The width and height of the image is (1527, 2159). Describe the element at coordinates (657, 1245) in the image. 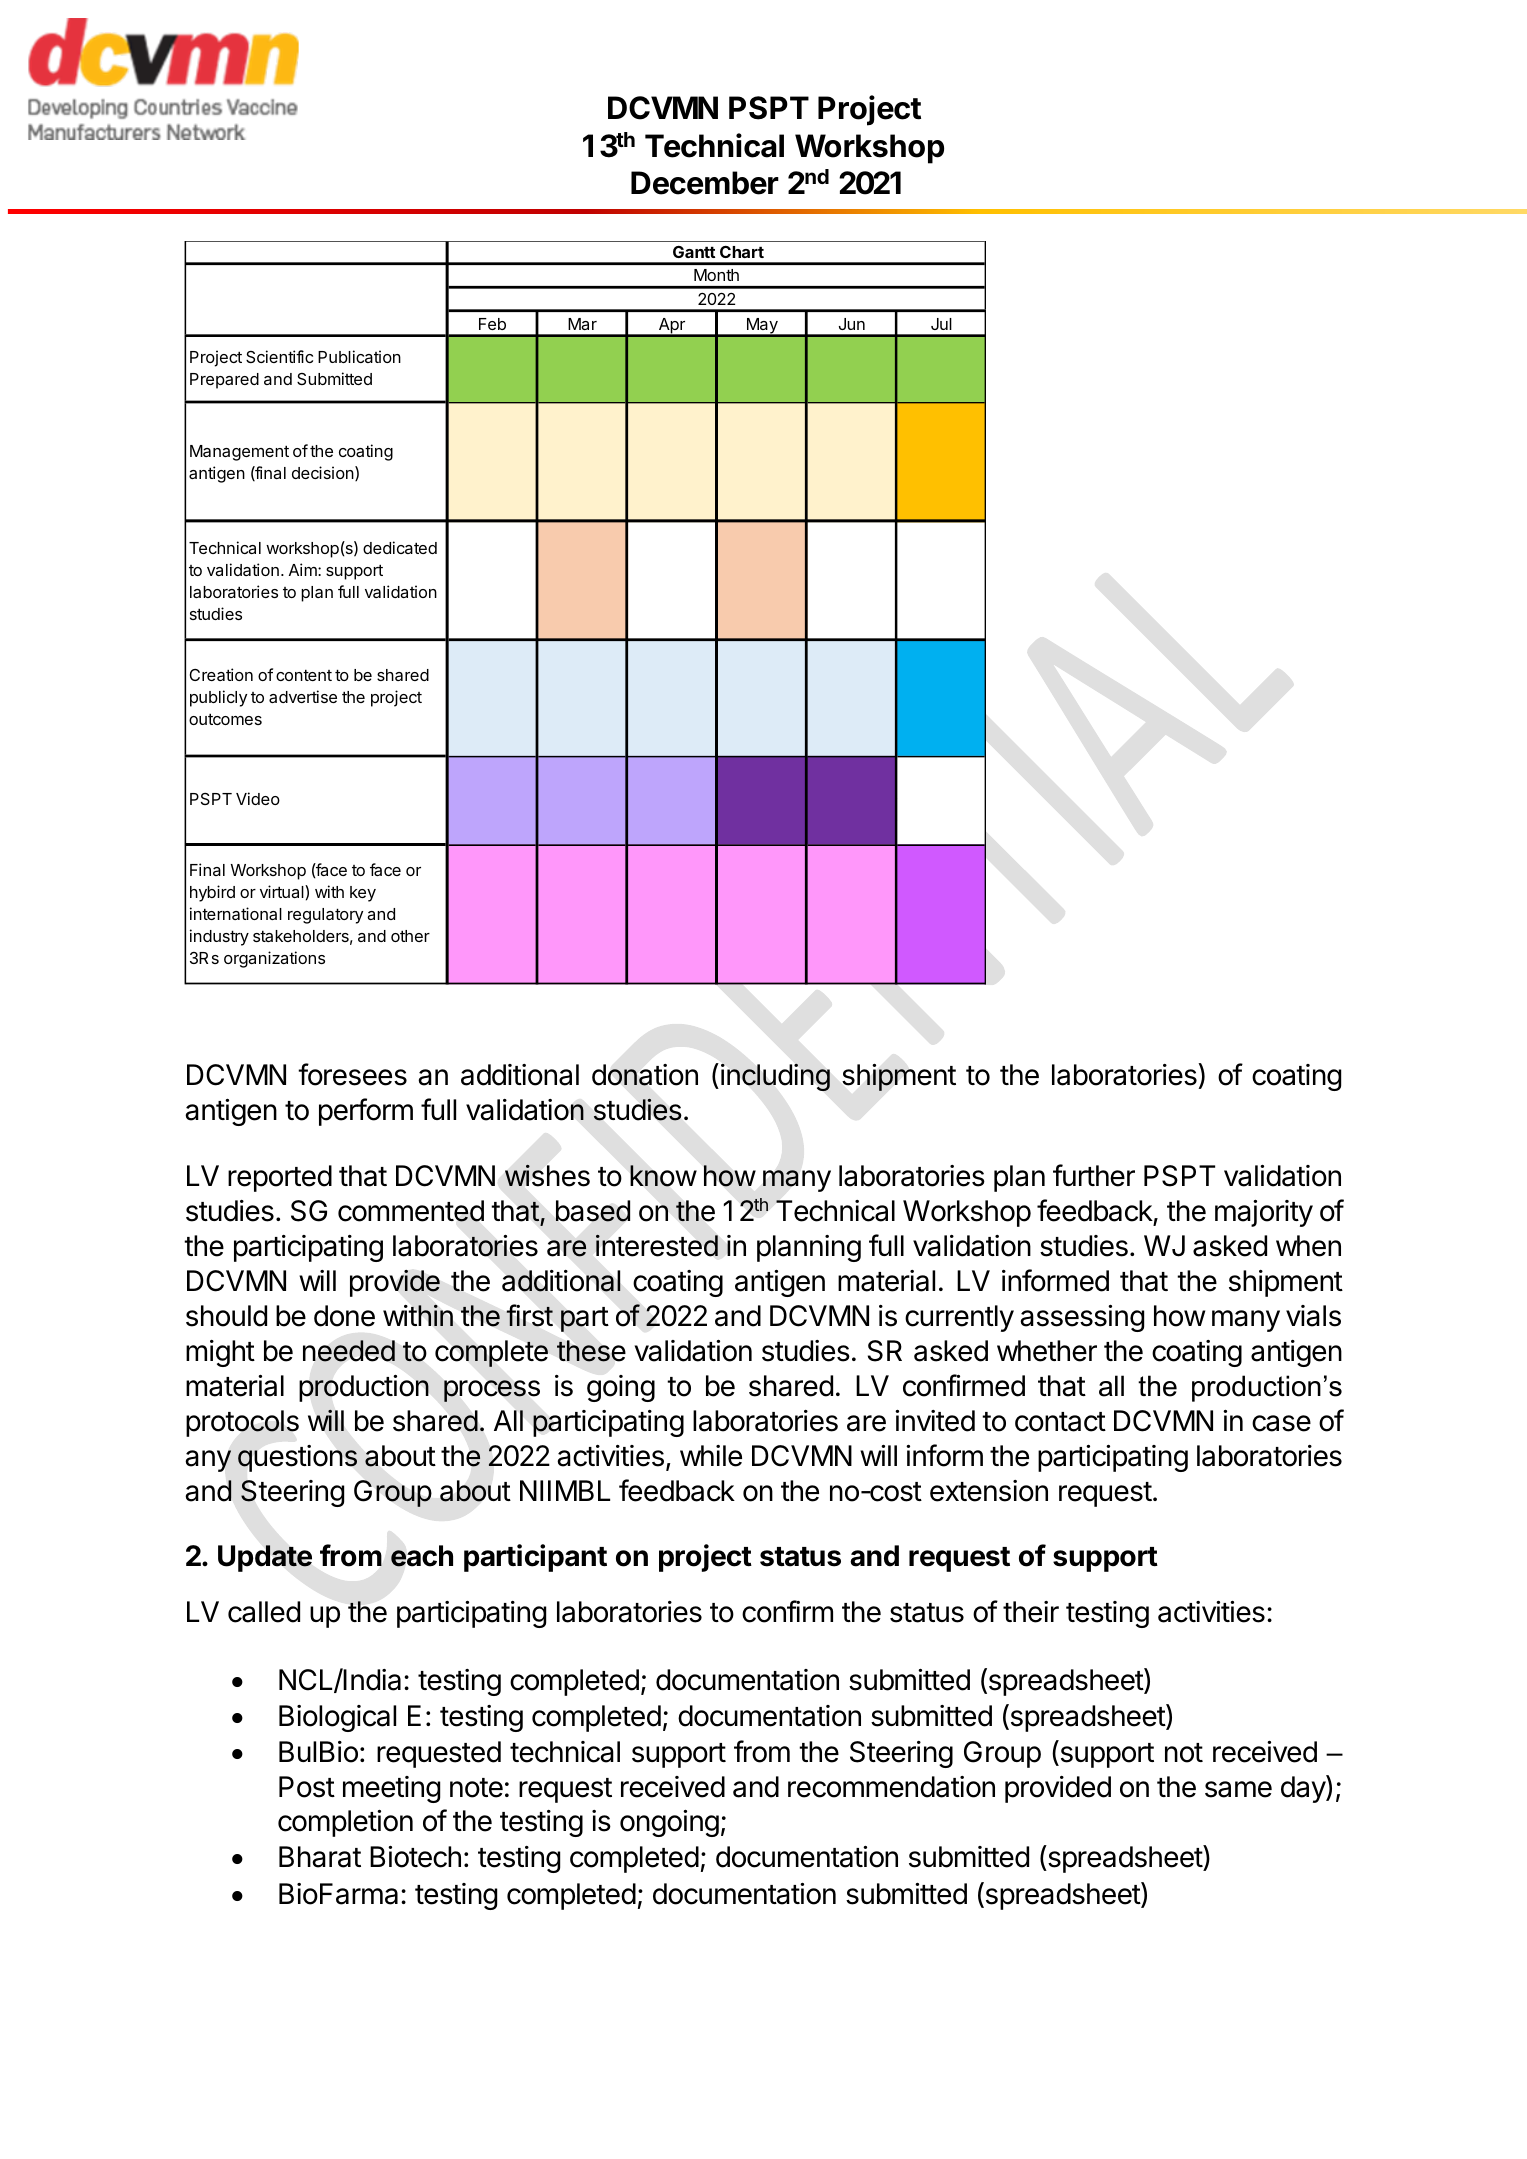

I see `interested` at that location.
